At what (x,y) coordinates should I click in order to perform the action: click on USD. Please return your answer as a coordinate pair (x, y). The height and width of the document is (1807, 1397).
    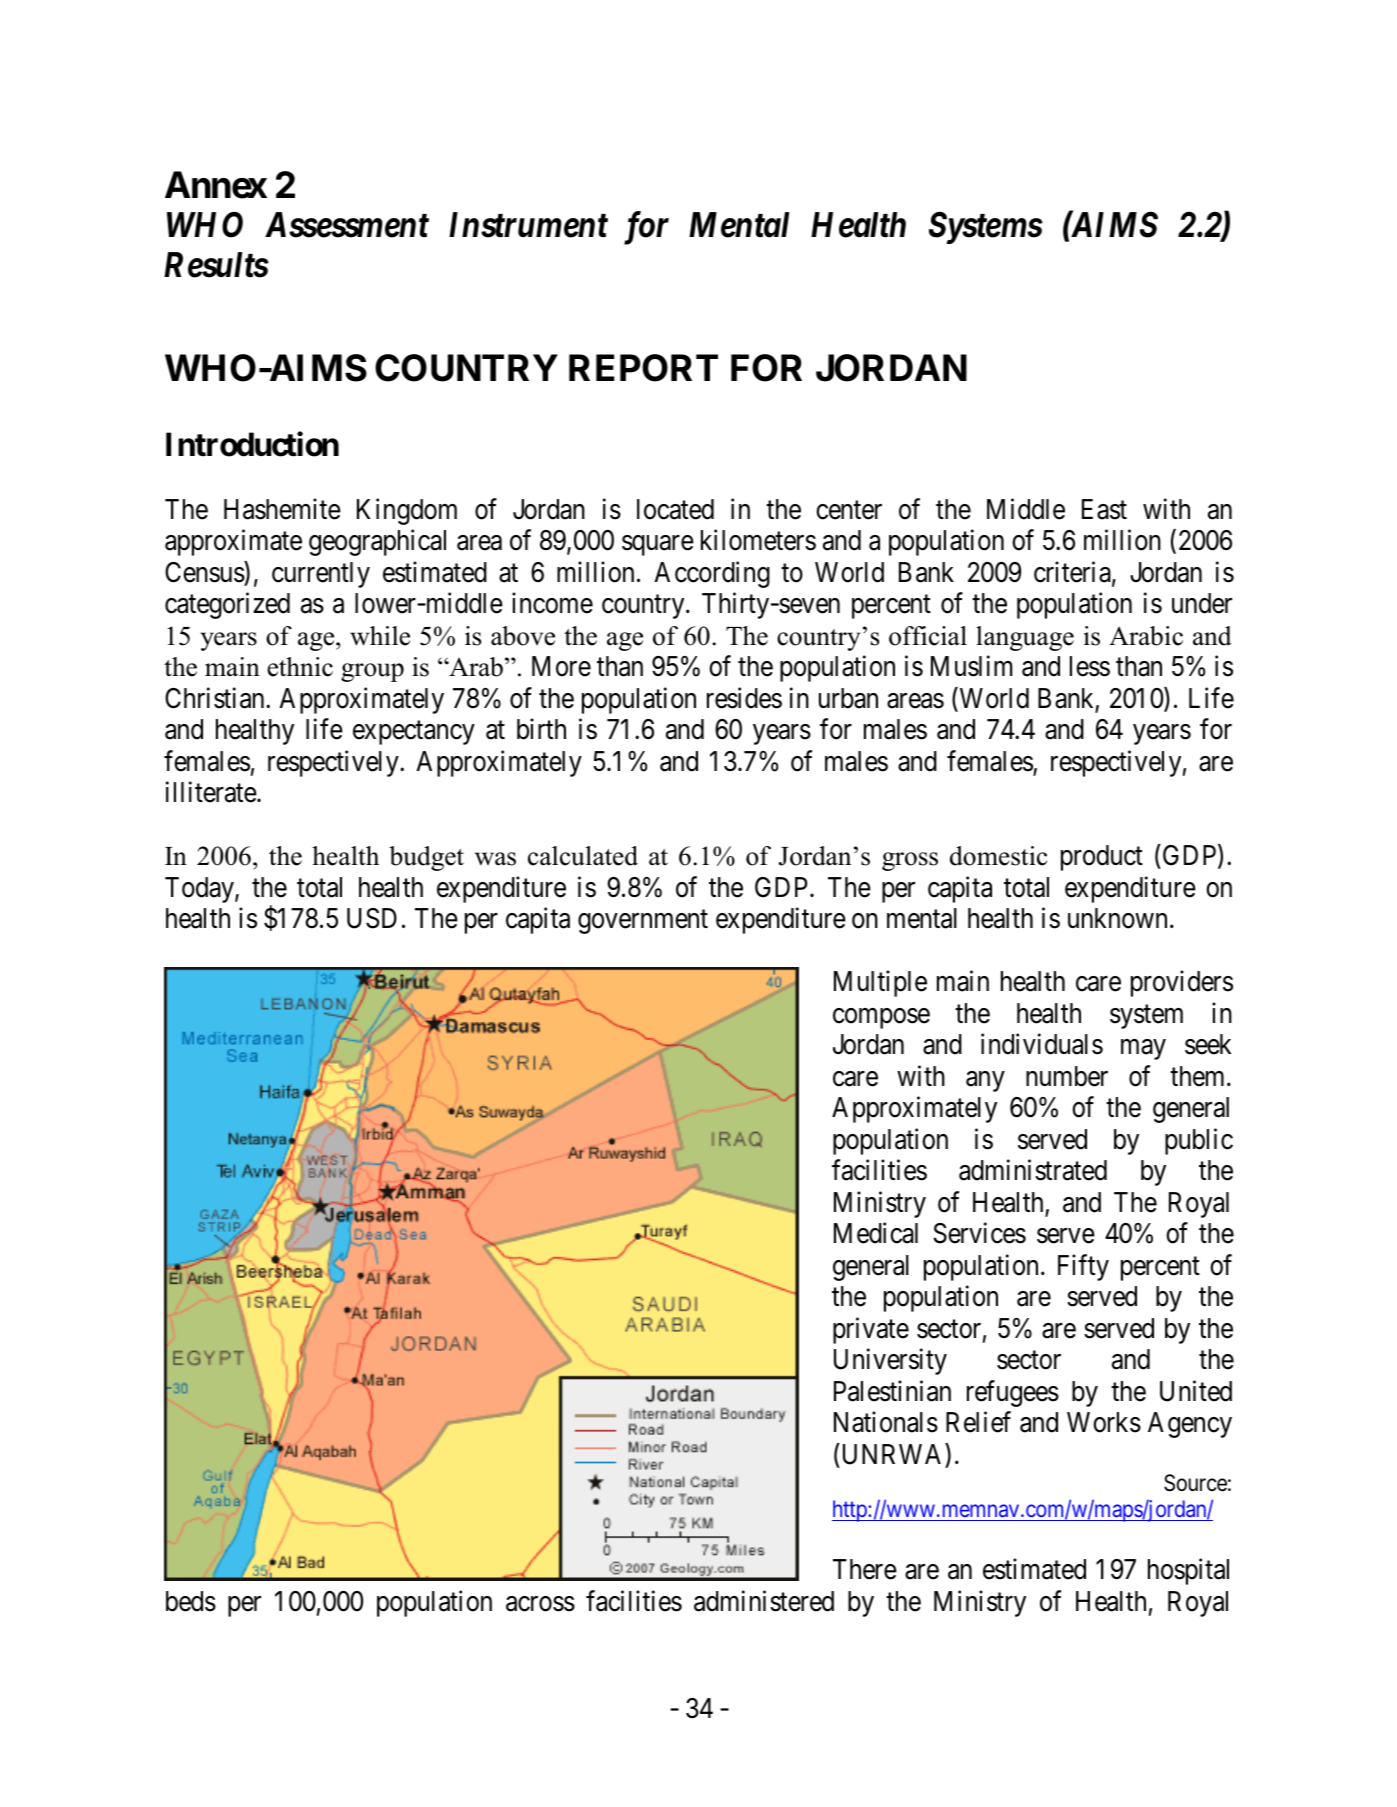
    Looking at the image, I should click on (372, 918).
